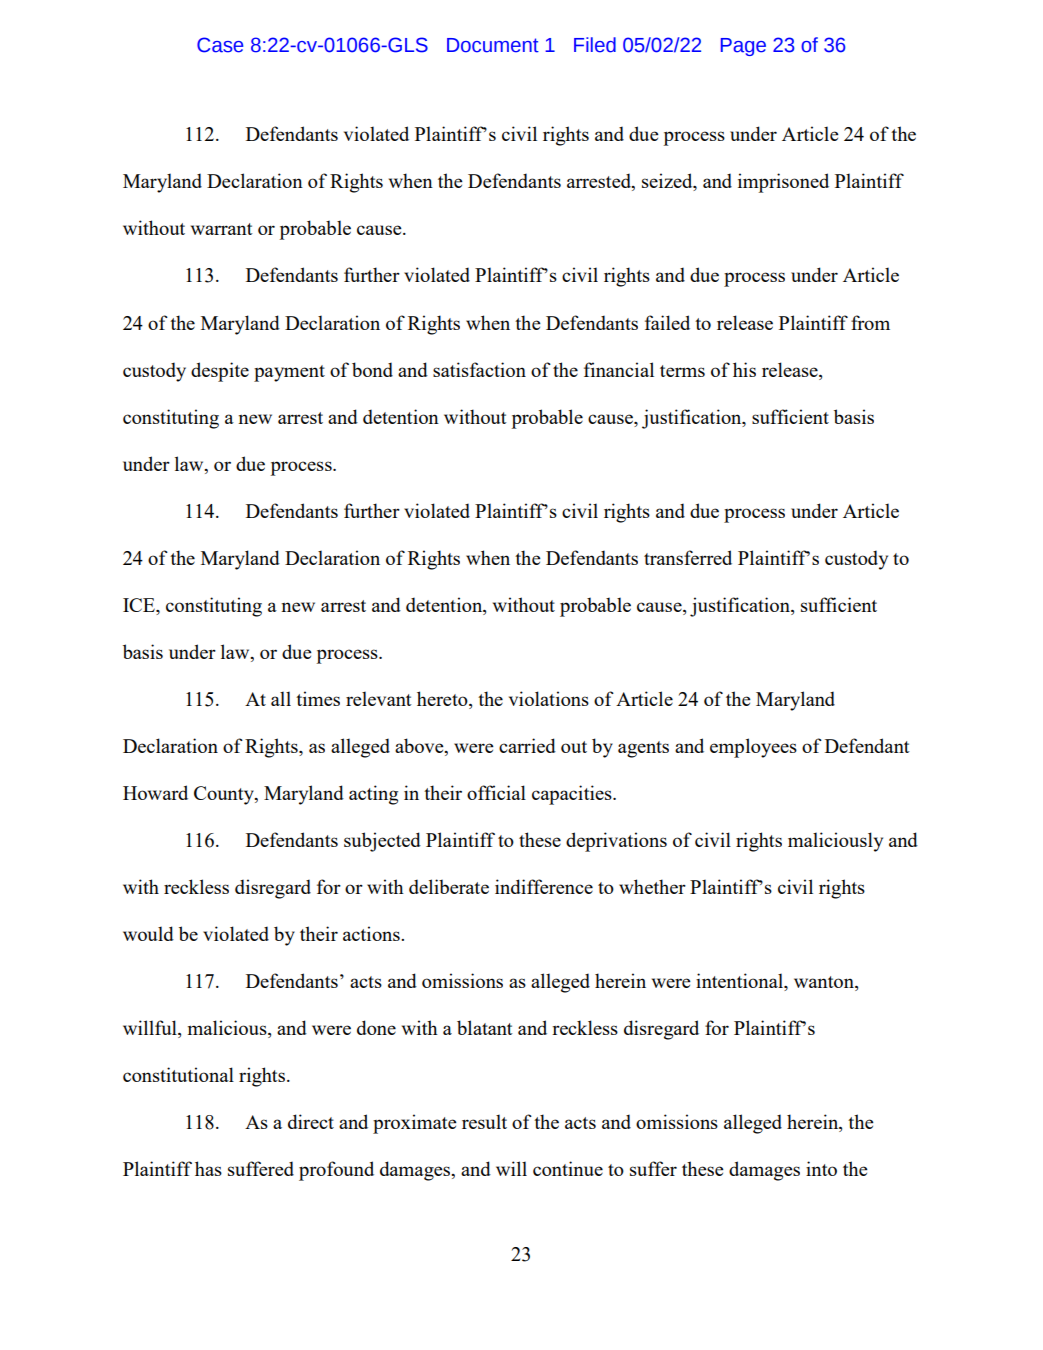 Image resolution: width=1043 pixels, height=1350 pixels. Describe the element at coordinates (652, 886) in the page. I see `whether` at that location.
